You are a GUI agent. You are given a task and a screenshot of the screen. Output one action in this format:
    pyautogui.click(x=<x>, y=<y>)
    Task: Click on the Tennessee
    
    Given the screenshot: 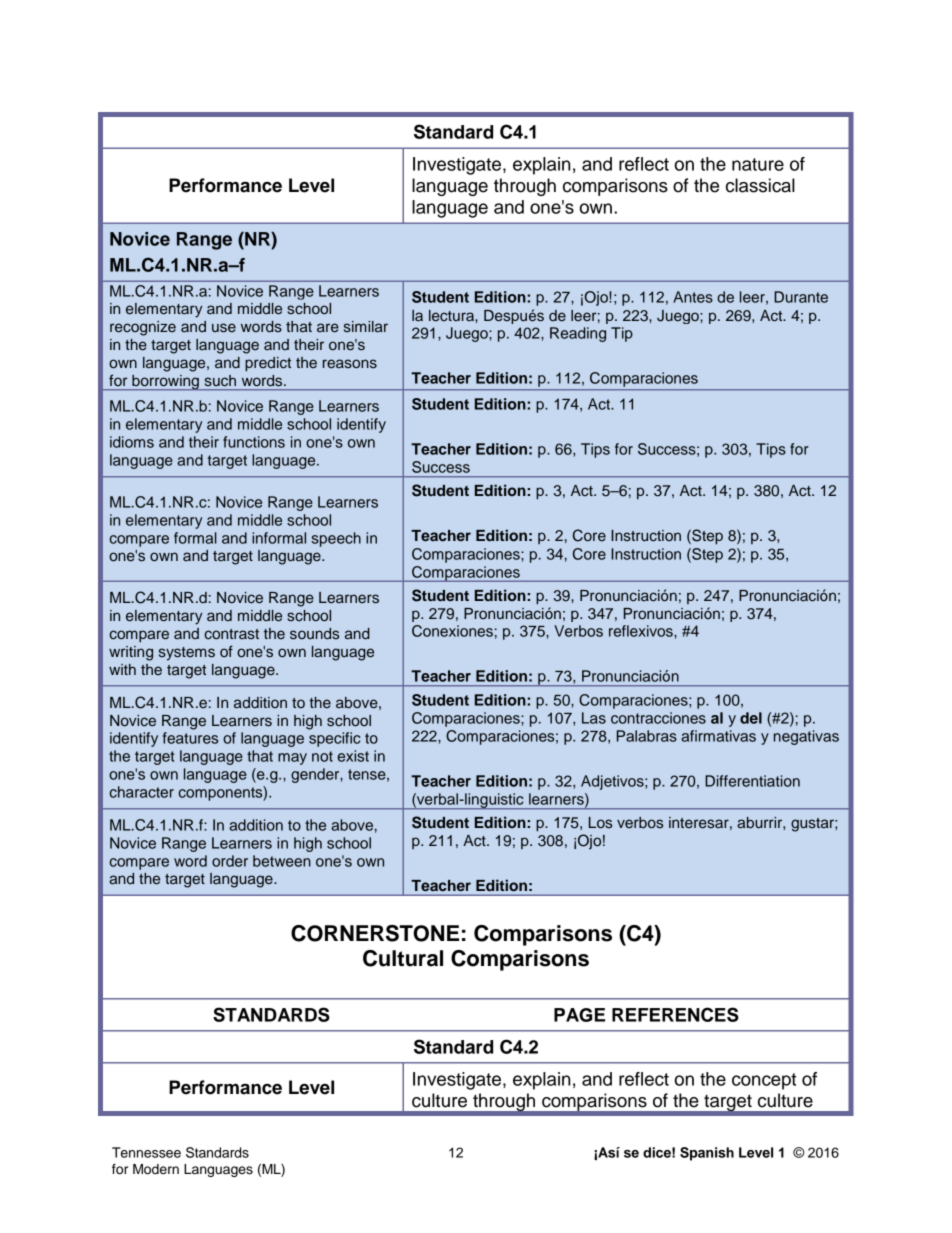 What is the action you would take?
    pyautogui.click(x=146, y=1152)
